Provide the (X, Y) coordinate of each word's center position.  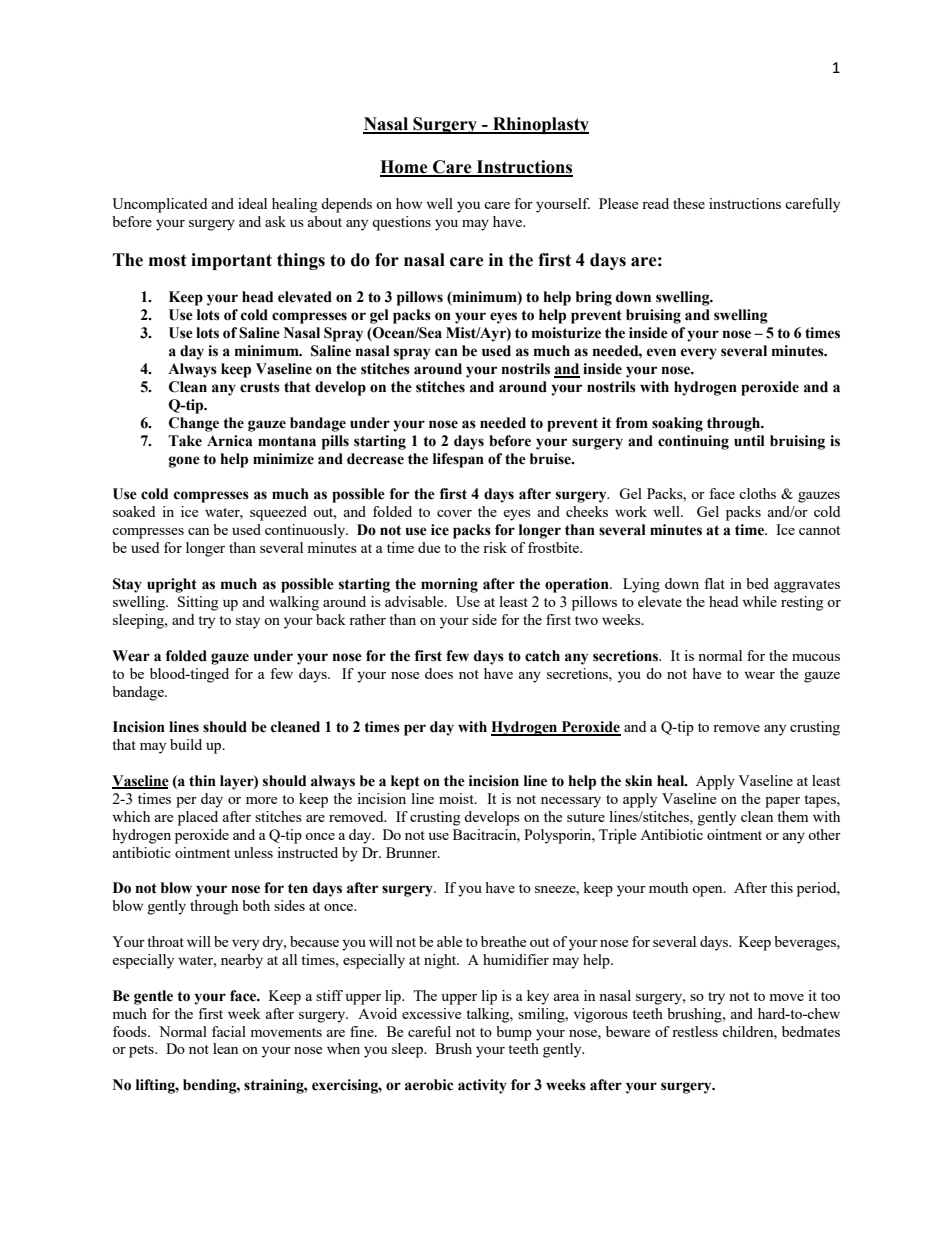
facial (229, 1031)
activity (482, 1086)
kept (405, 782)
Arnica (230, 441)
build (186, 744)
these (689, 203)
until (749, 441)
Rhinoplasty (540, 125)
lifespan (458, 460)
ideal (252, 203)
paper (782, 802)
